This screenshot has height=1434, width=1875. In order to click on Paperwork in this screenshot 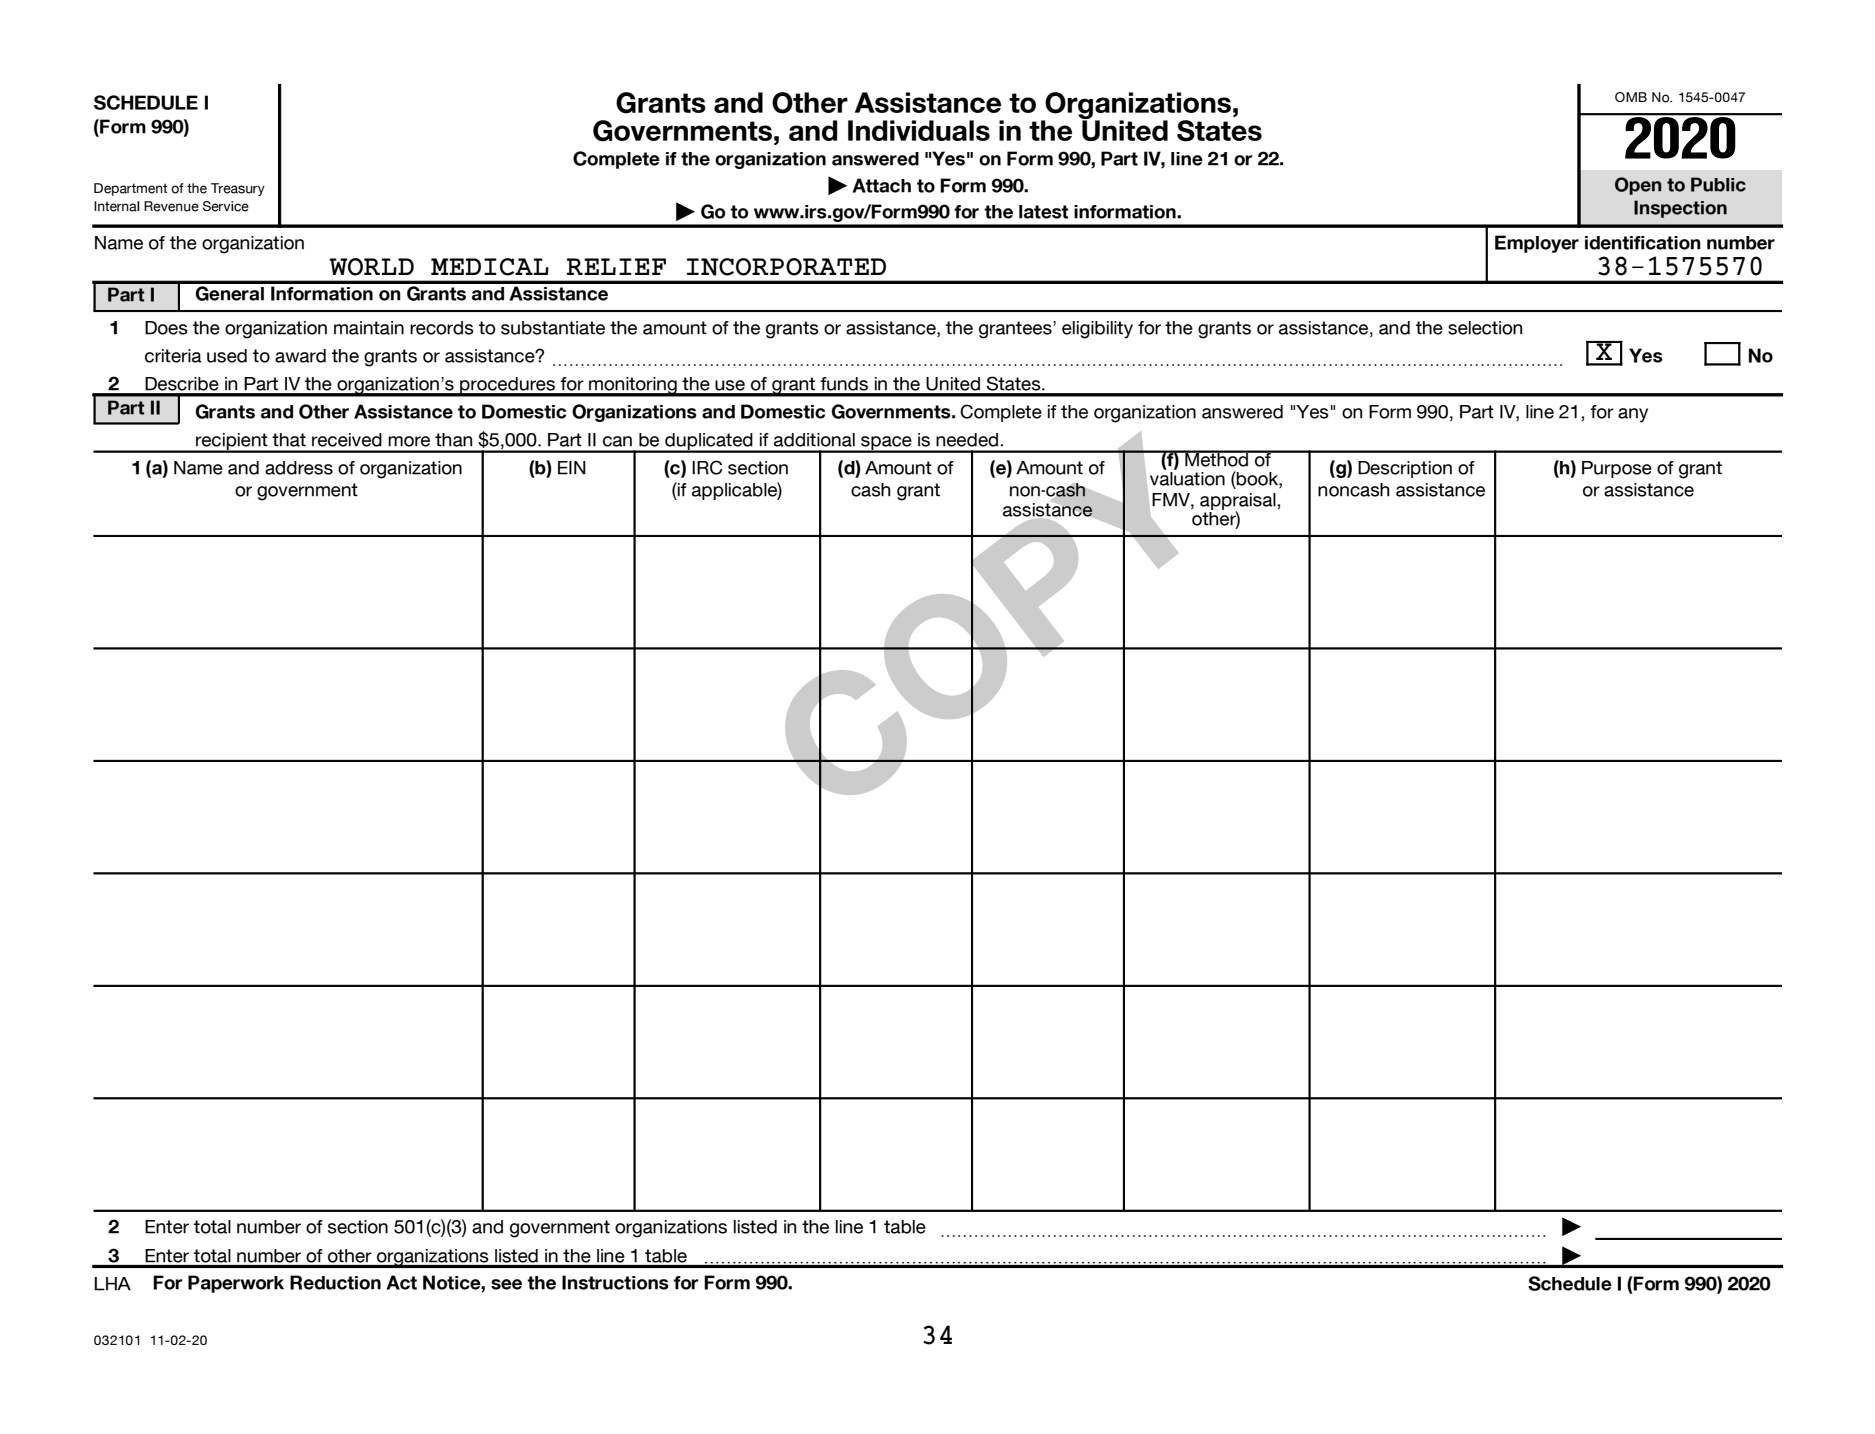, I will do `click(236, 1284)`.
